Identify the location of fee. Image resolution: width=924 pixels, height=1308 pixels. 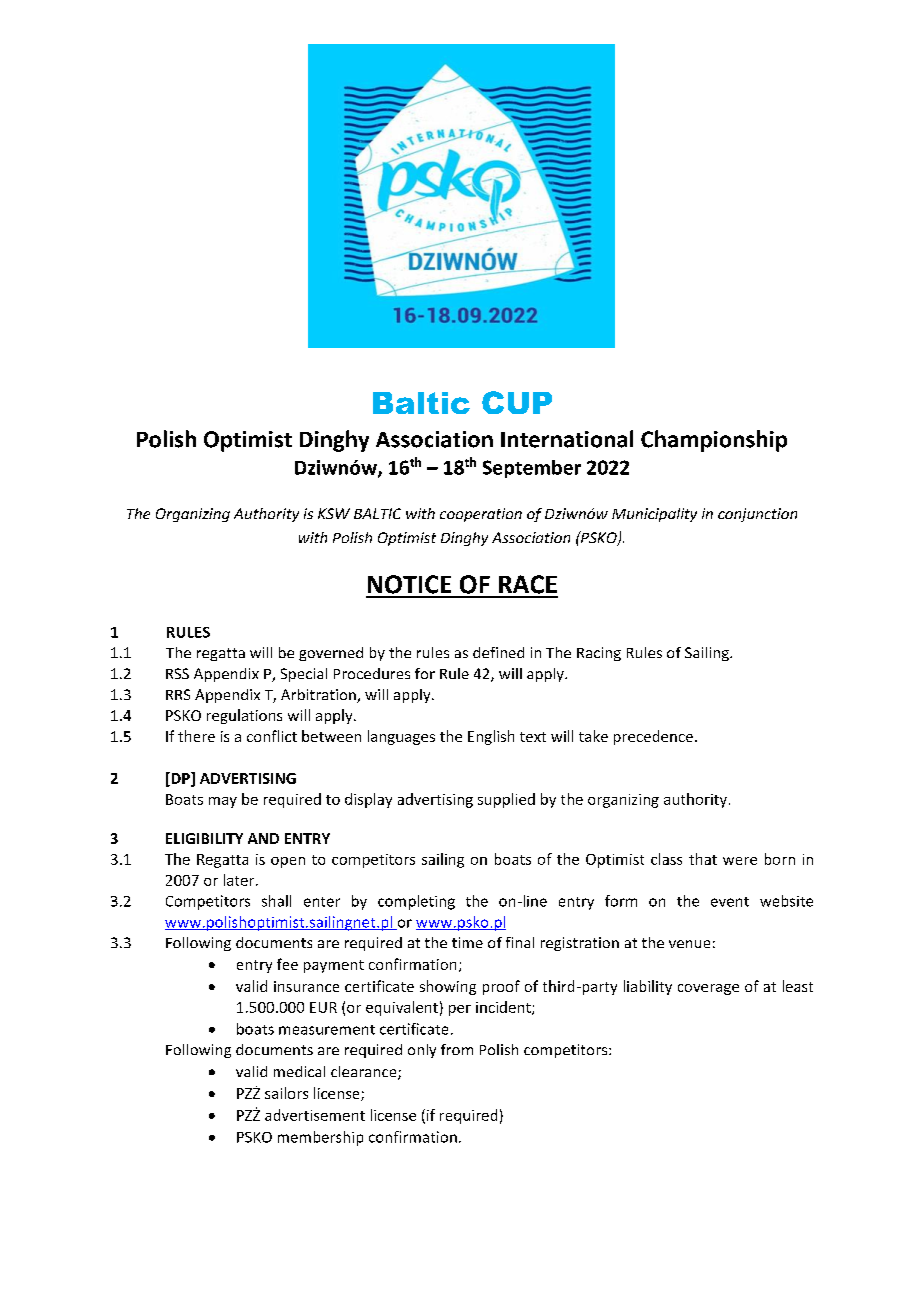
(287, 964).
